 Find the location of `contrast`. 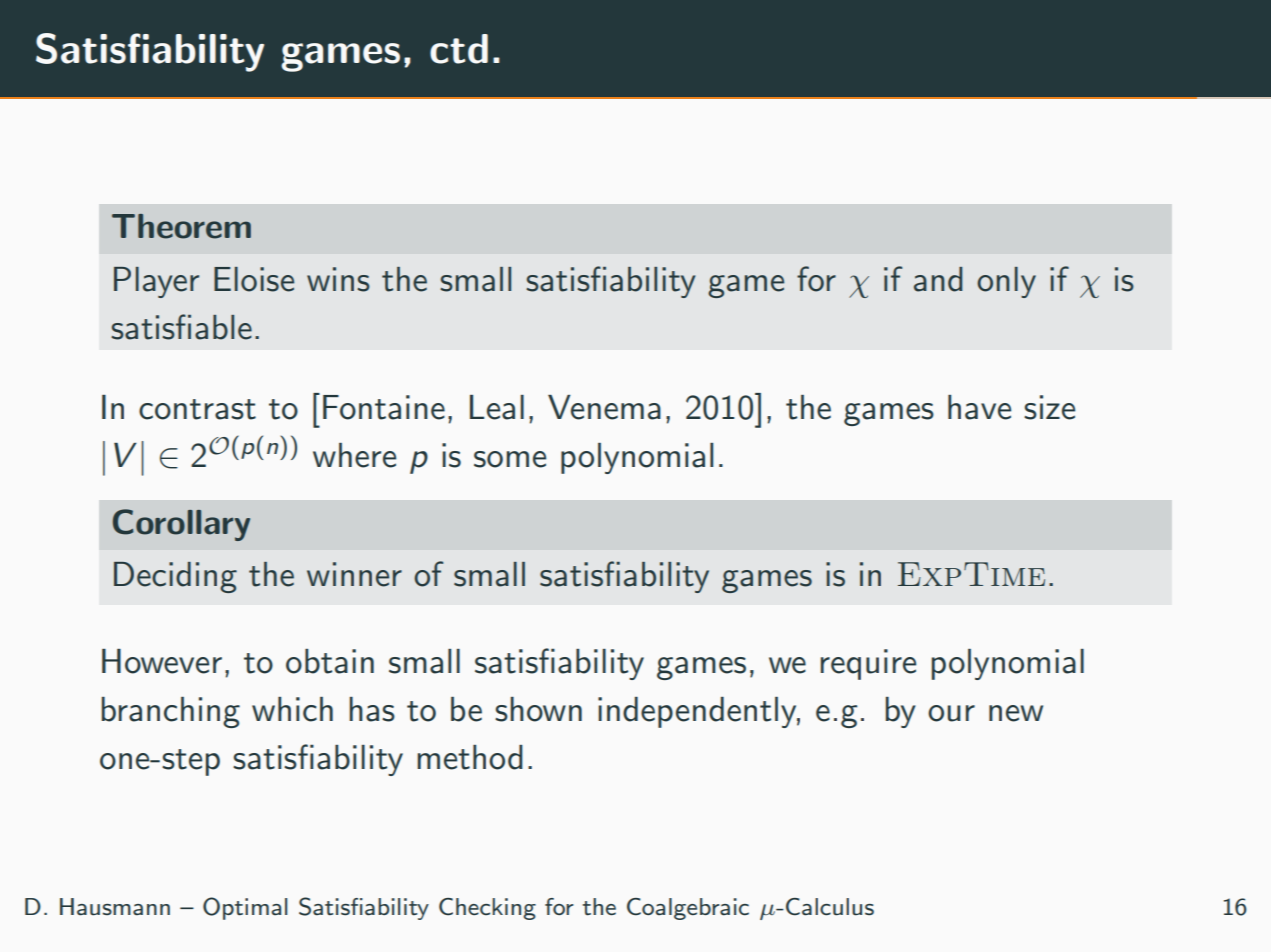

contrast is located at coordinates (197, 409).
